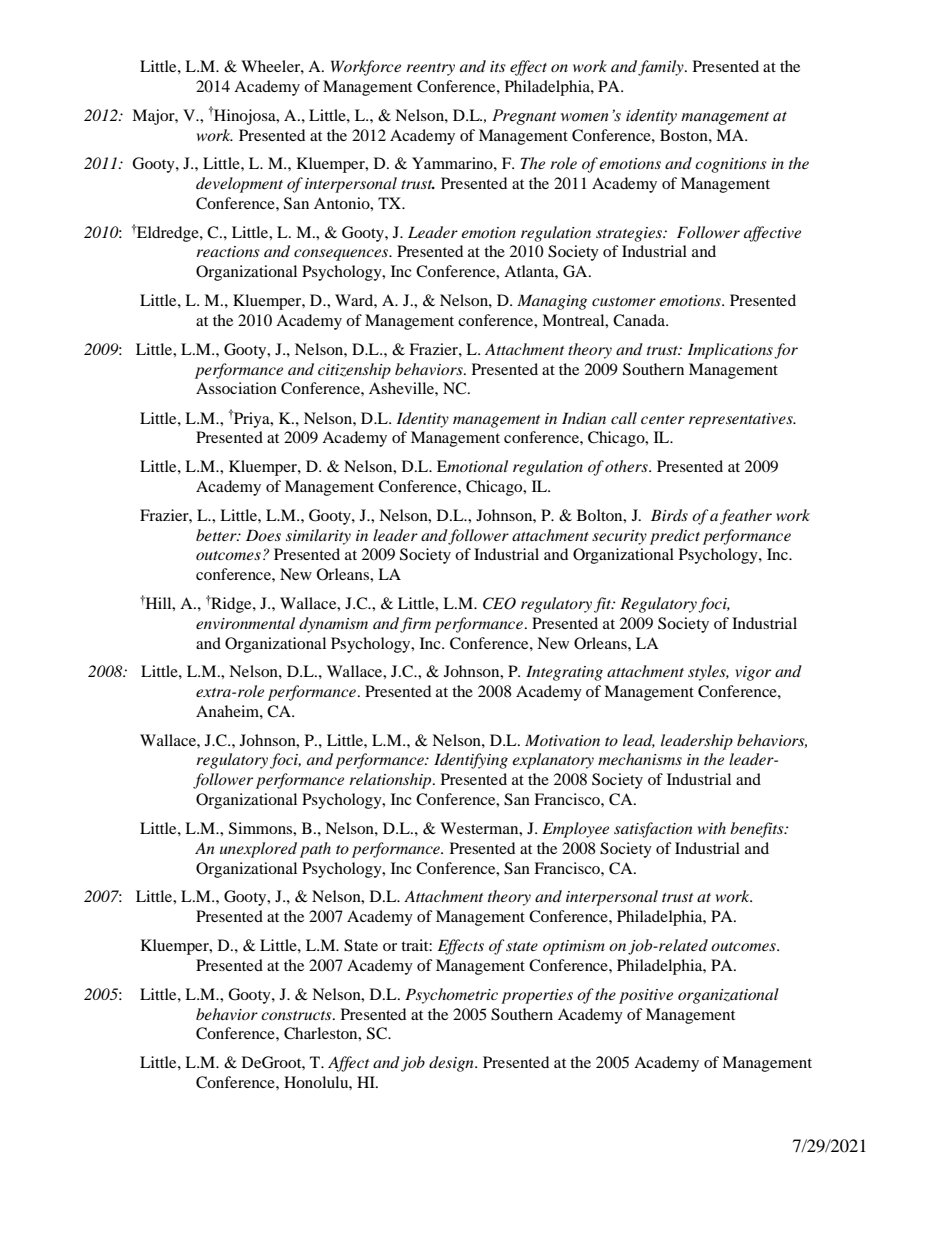 The image size is (952, 1233). Describe the element at coordinates (236, 388) in the screenshot. I see `Association` at that location.
